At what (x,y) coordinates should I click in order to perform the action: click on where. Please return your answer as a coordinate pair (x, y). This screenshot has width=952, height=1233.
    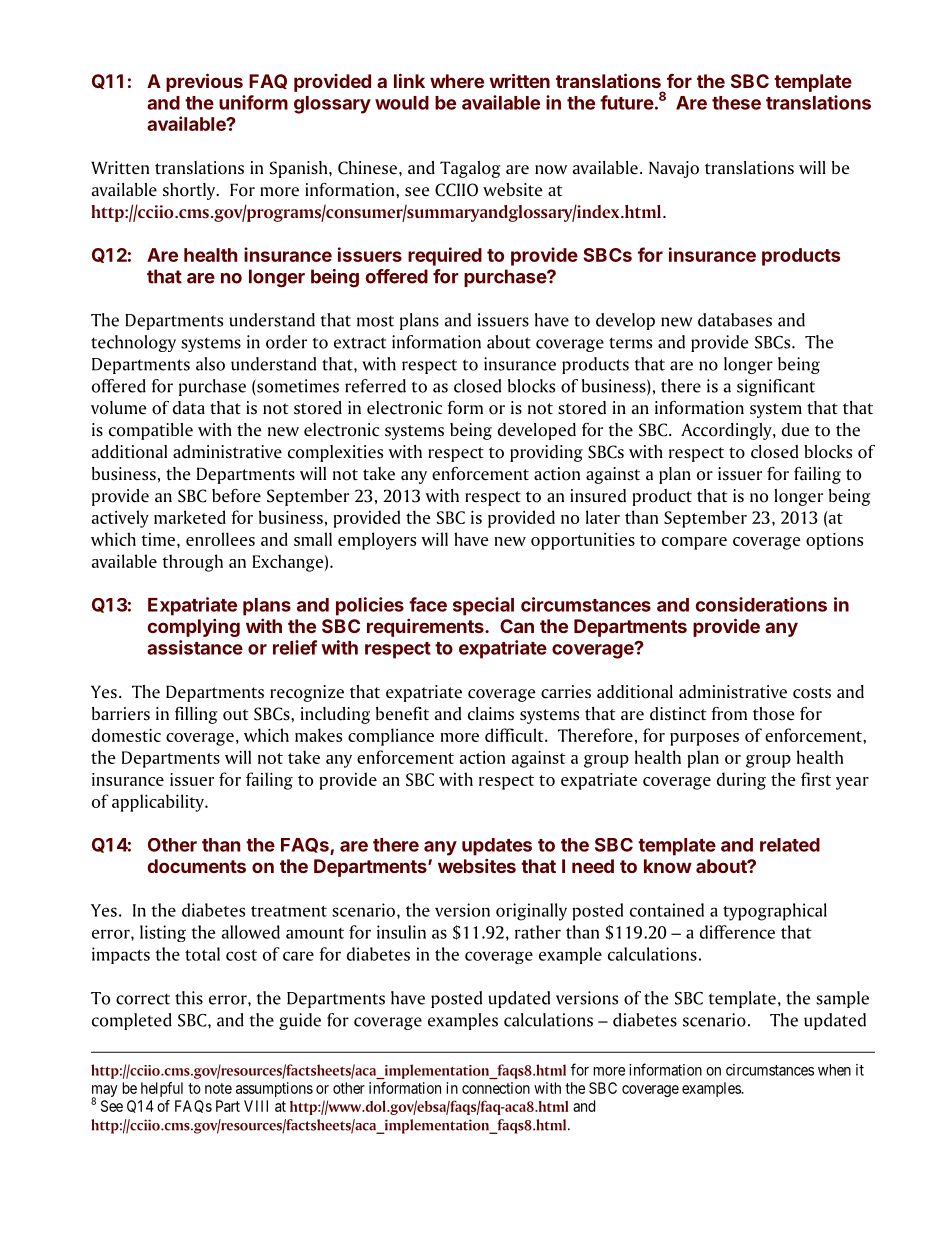
    Looking at the image, I should click on (457, 81).
